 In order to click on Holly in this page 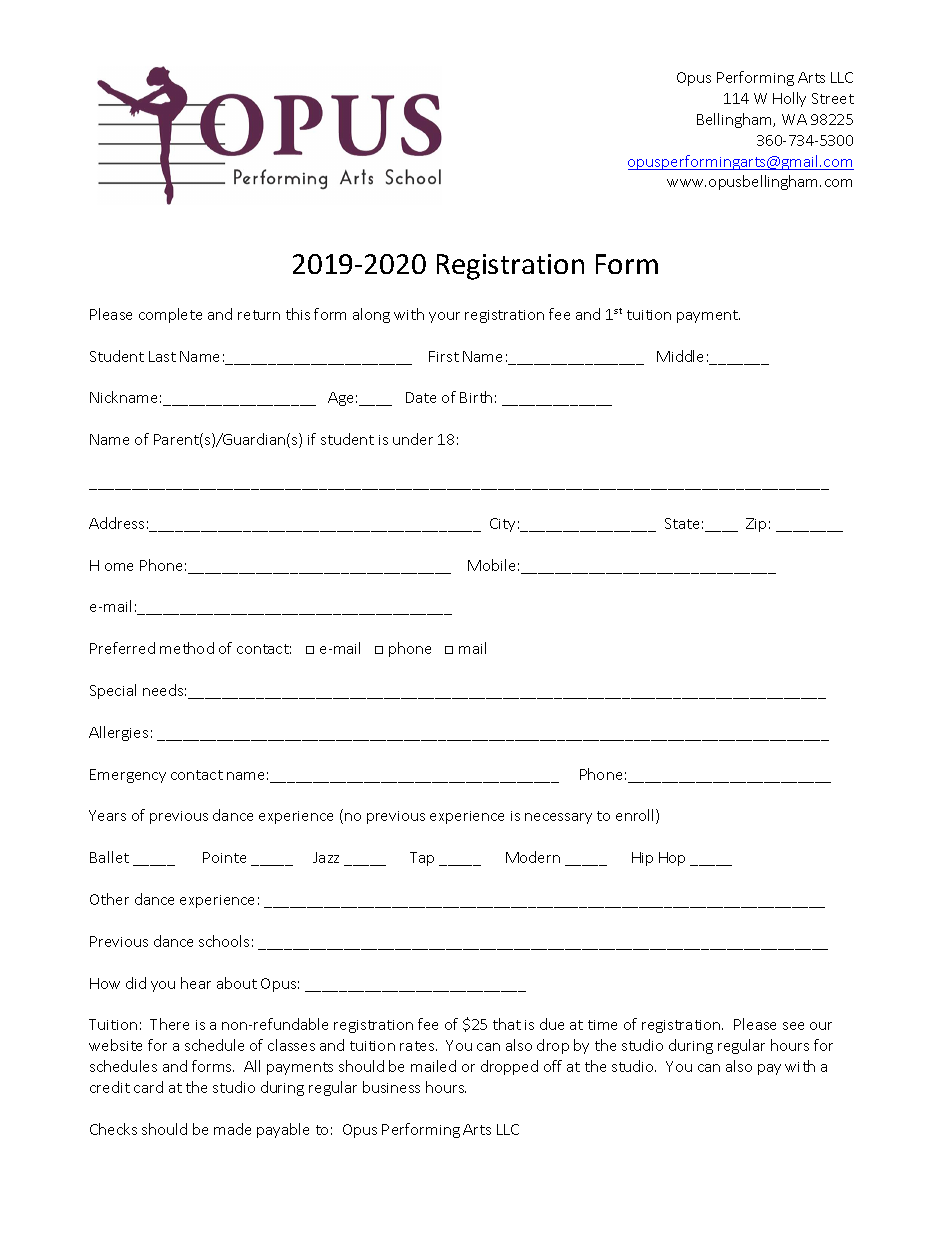, I will do `click(789, 99)`.
